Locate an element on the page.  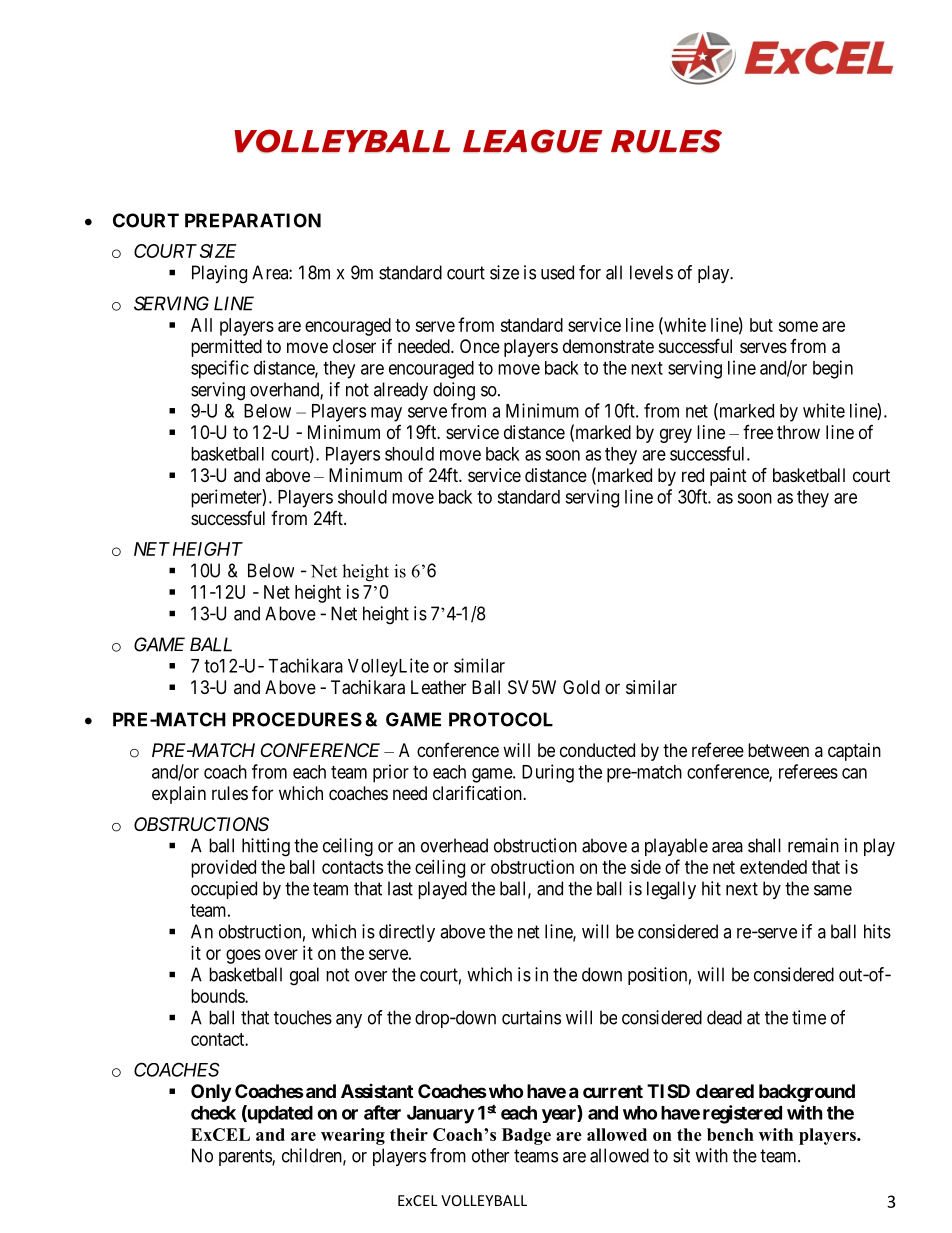
directly is located at coordinates (407, 933).
